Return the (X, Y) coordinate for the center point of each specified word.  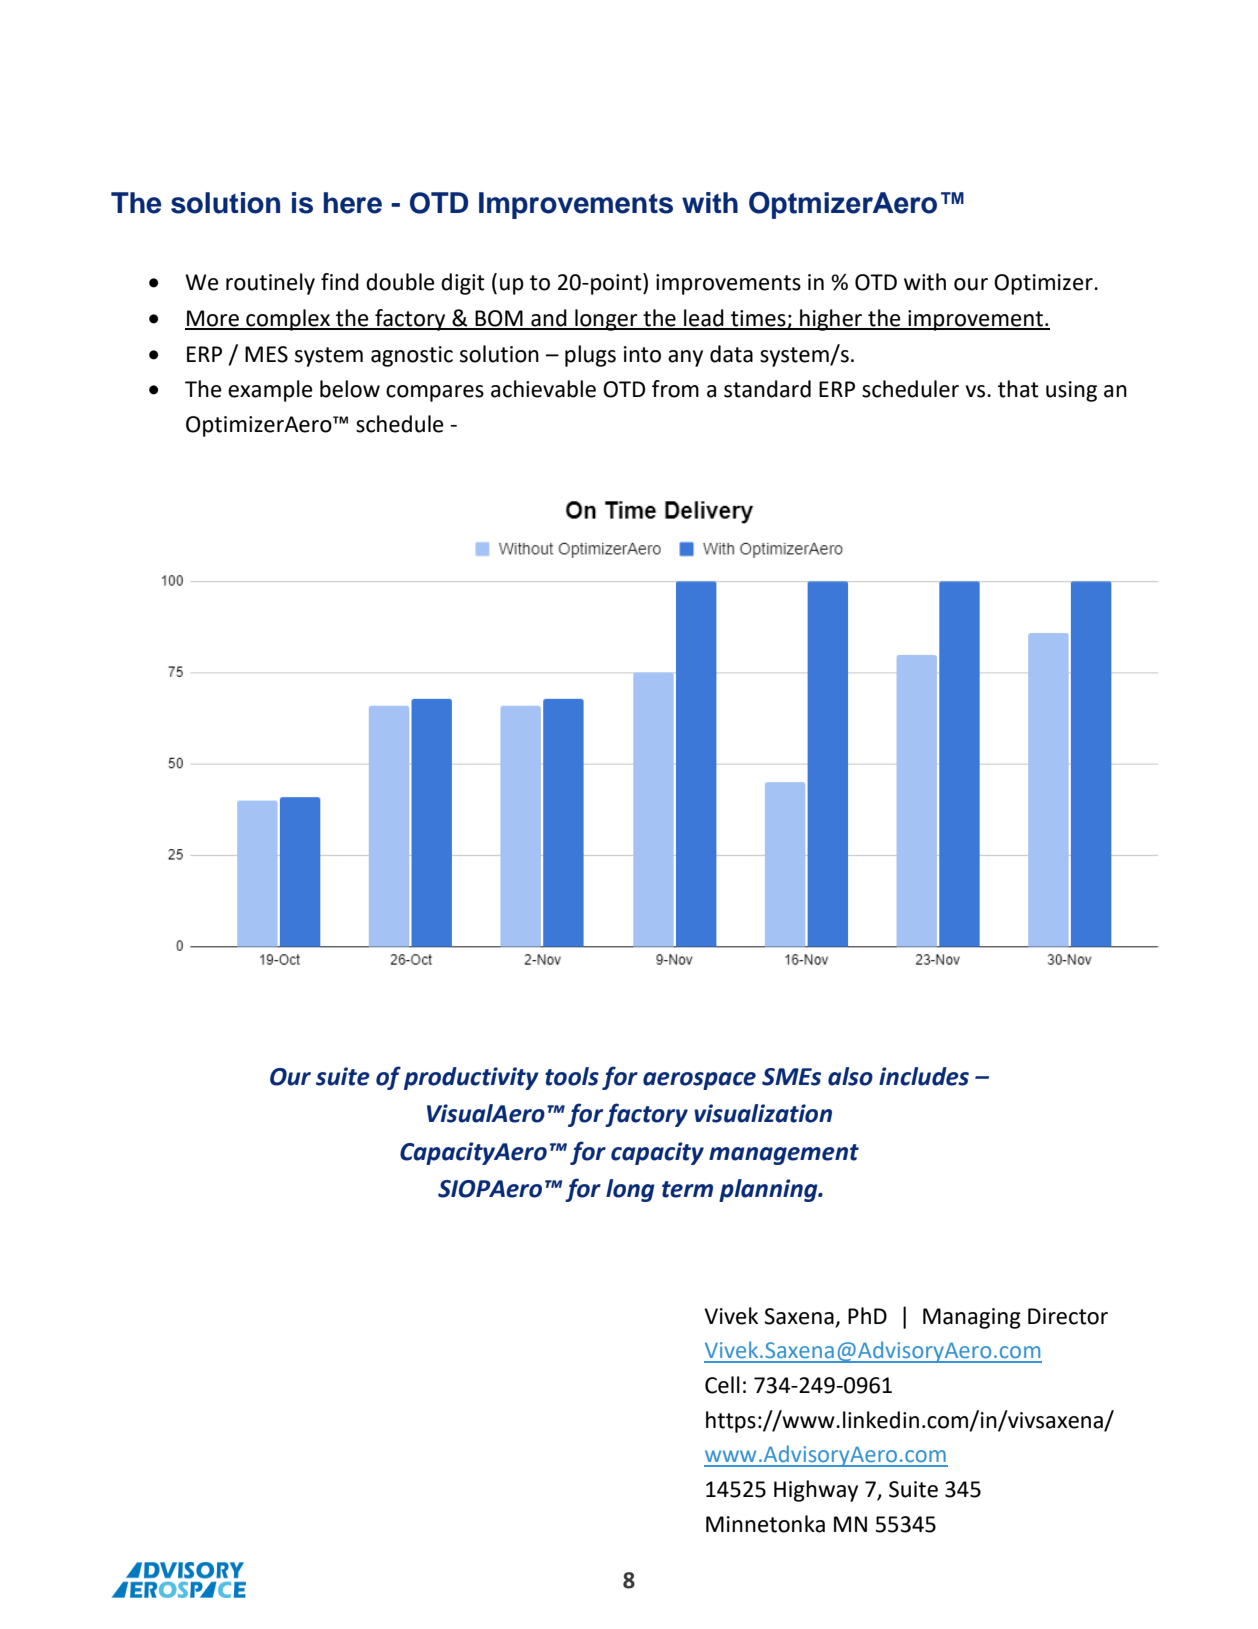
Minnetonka (765, 1524)
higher (831, 320)
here (353, 203)
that (1018, 389)
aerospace (699, 1081)
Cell (722, 1385)
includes (924, 1076)
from (675, 389)
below (350, 389)
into (642, 354)
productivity (471, 1078)
